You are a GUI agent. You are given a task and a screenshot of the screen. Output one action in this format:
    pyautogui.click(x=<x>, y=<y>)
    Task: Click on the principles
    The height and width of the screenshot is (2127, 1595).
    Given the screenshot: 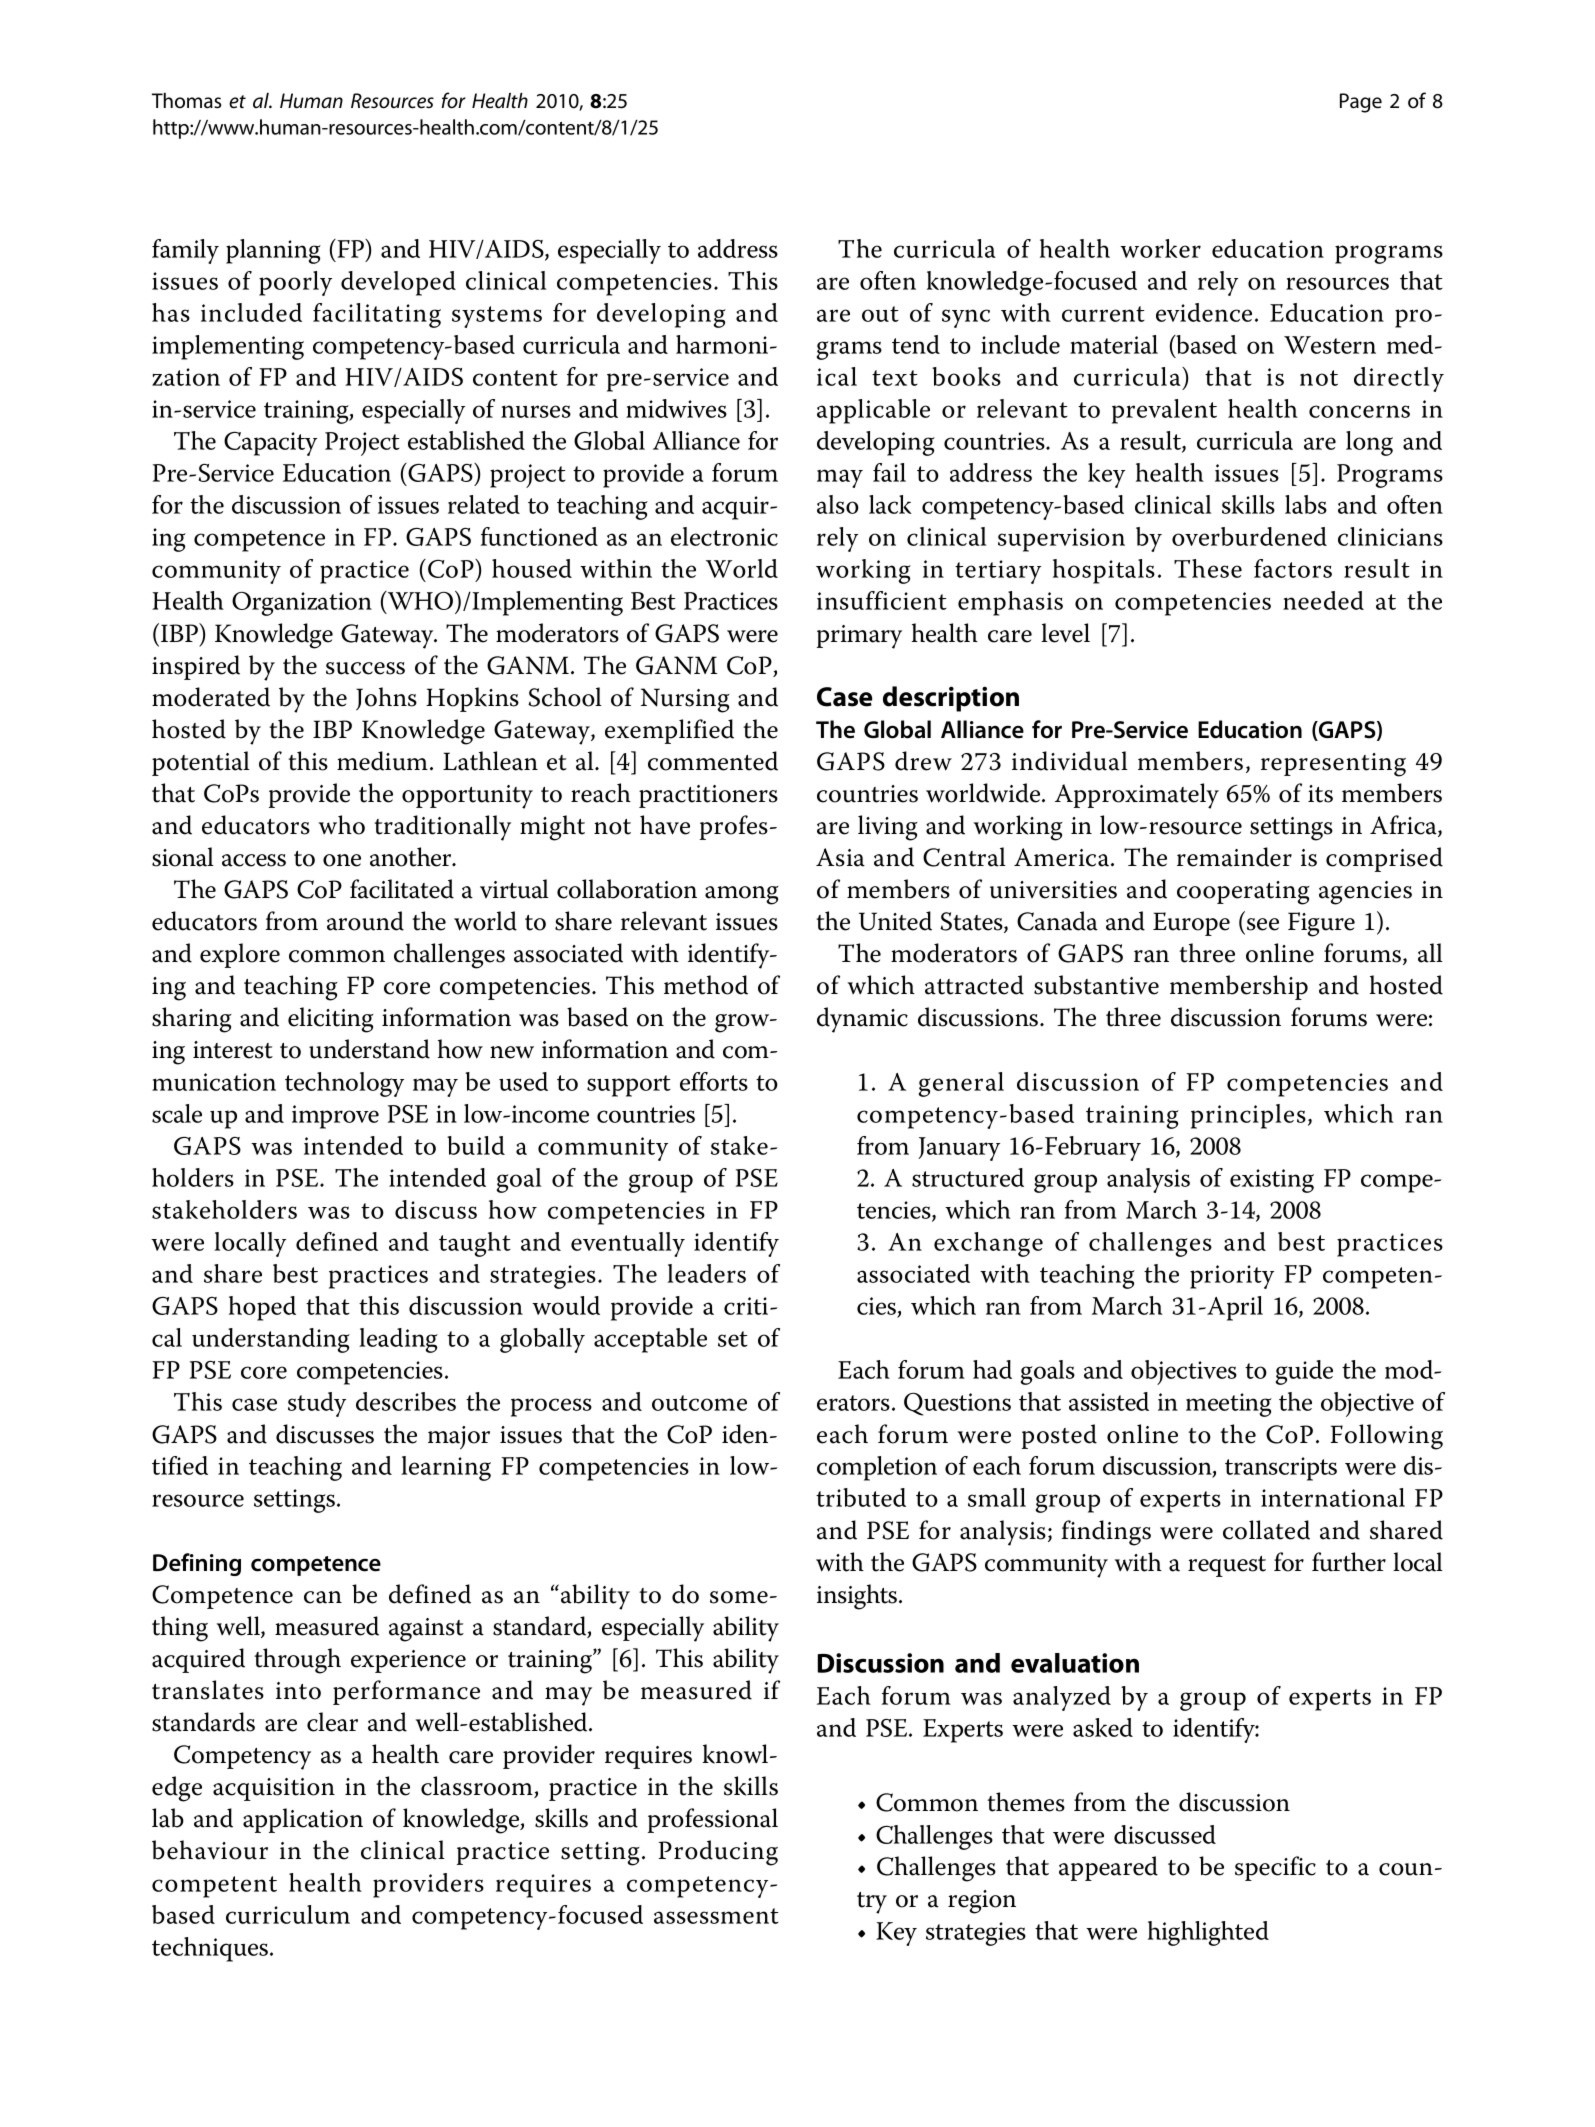 What is the action you would take?
    pyautogui.click(x=1248, y=1116)
